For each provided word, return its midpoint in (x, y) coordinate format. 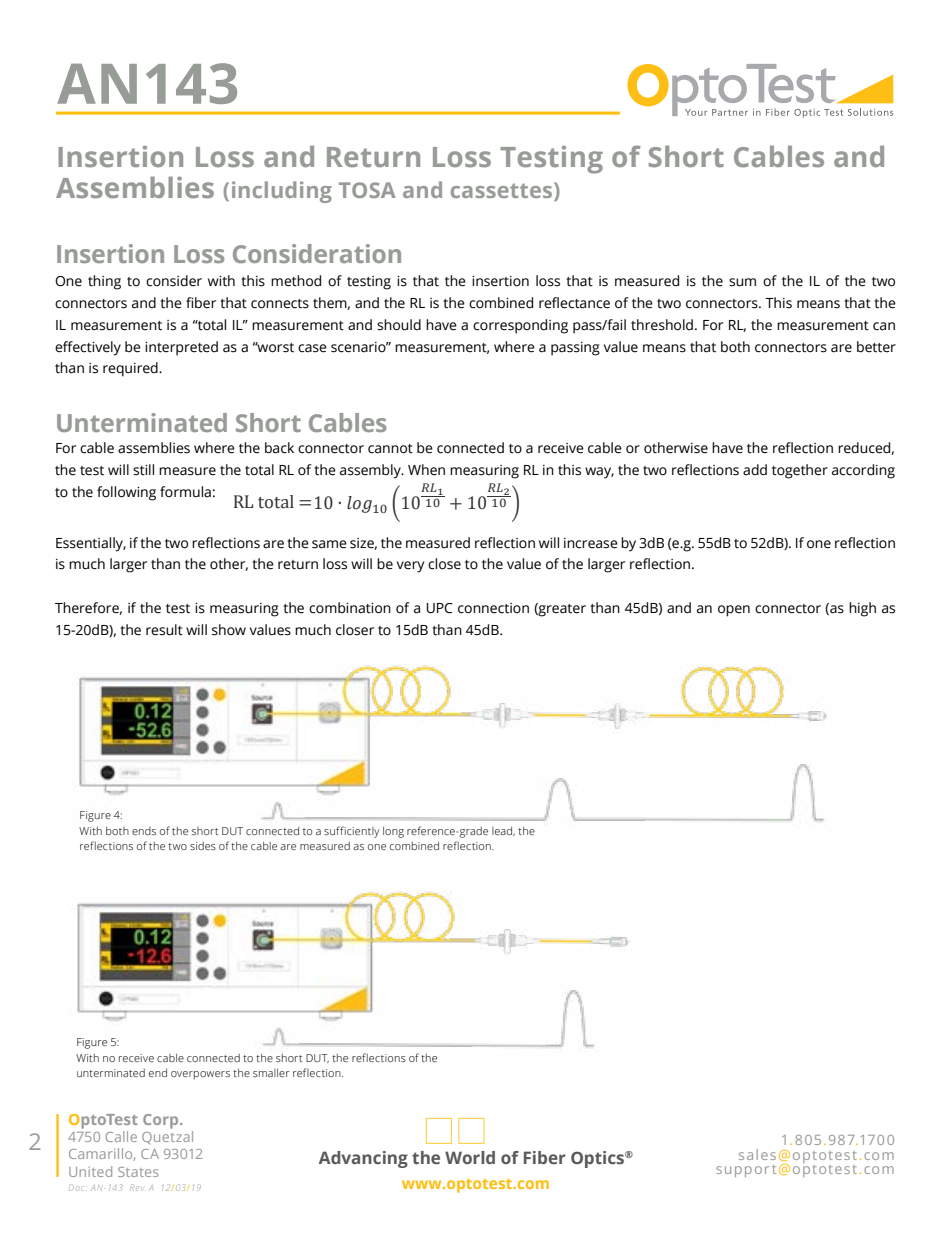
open (734, 611)
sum (742, 282)
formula (185, 492)
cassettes (503, 191)
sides (203, 846)
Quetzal (167, 1137)
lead (503, 831)
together (800, 471)
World (470, 1157)
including (282, 192)
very (410, 567)
